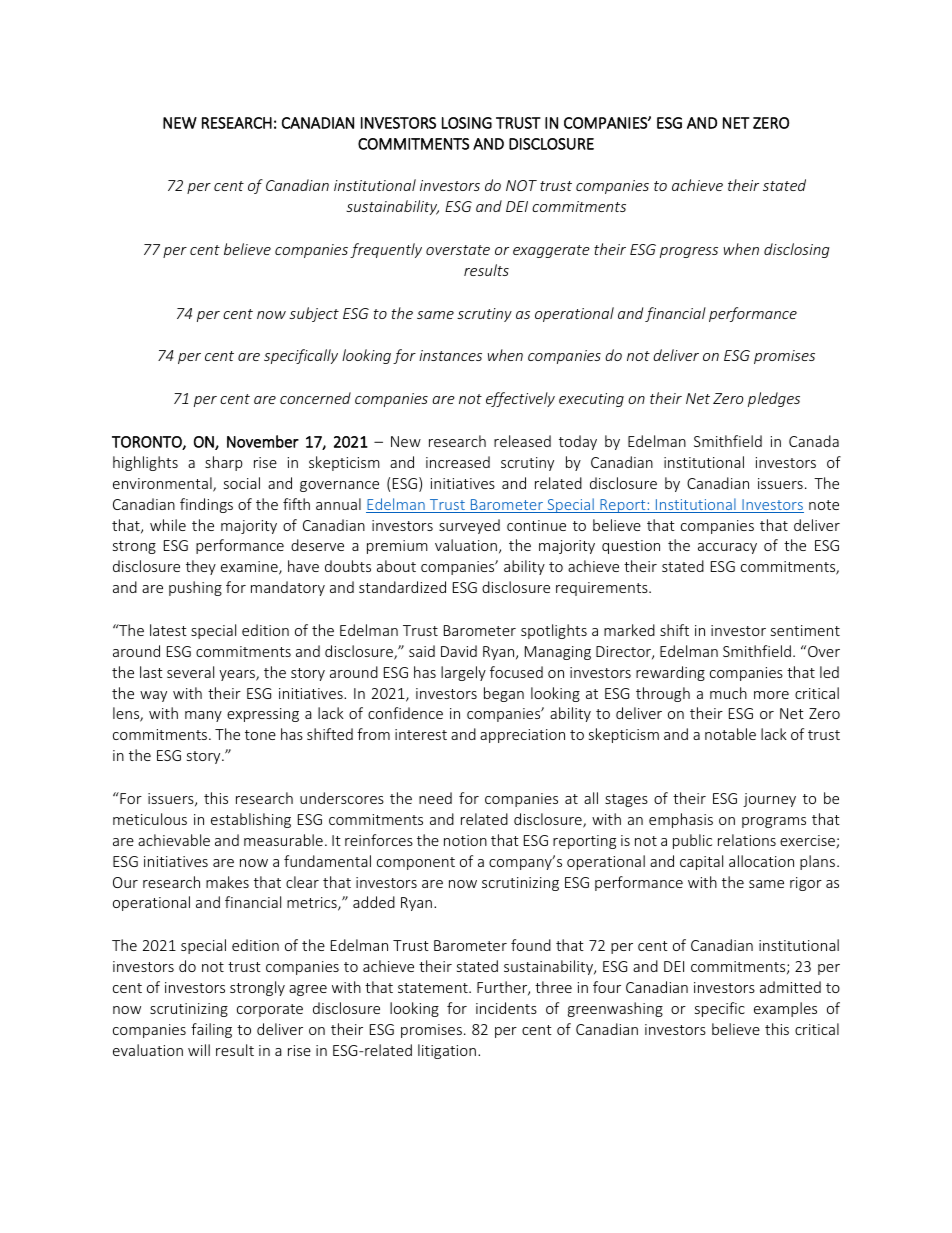 This screenshot has height=1233, width=952. I want to click on makes, so click(227, 882).
